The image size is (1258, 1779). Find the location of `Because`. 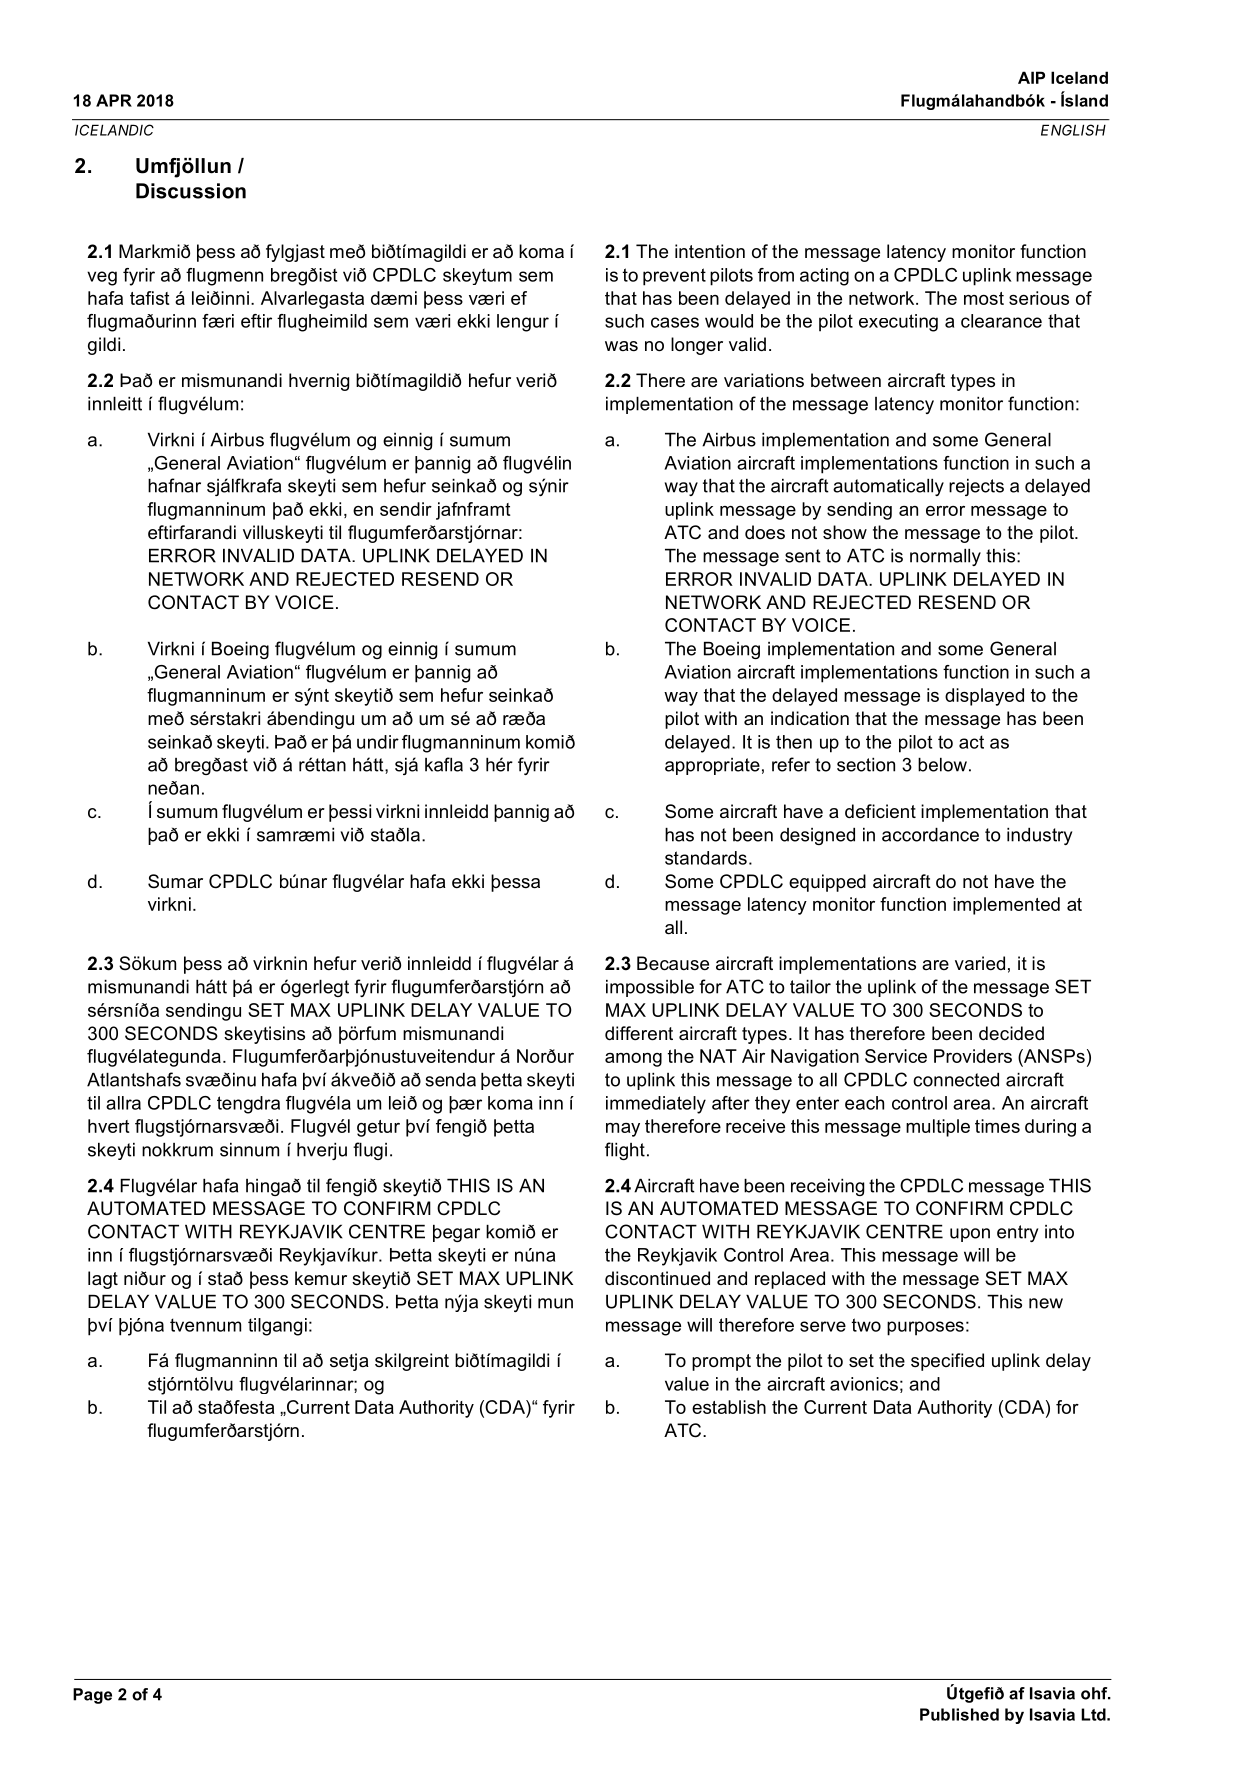

Because is located at coordinates (673, 963).
